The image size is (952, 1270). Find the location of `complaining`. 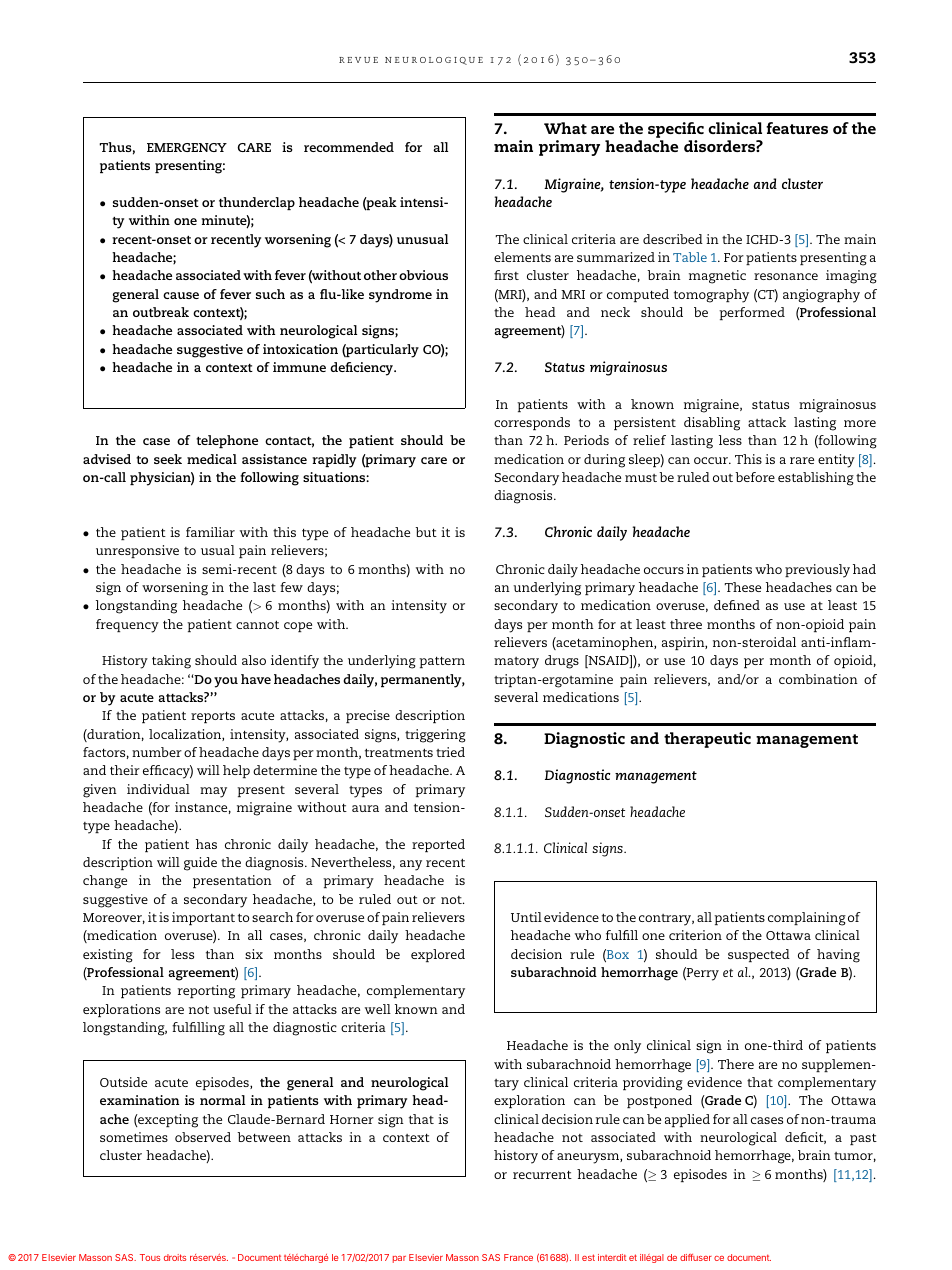

complaining is located at coordinates (807, 919).
